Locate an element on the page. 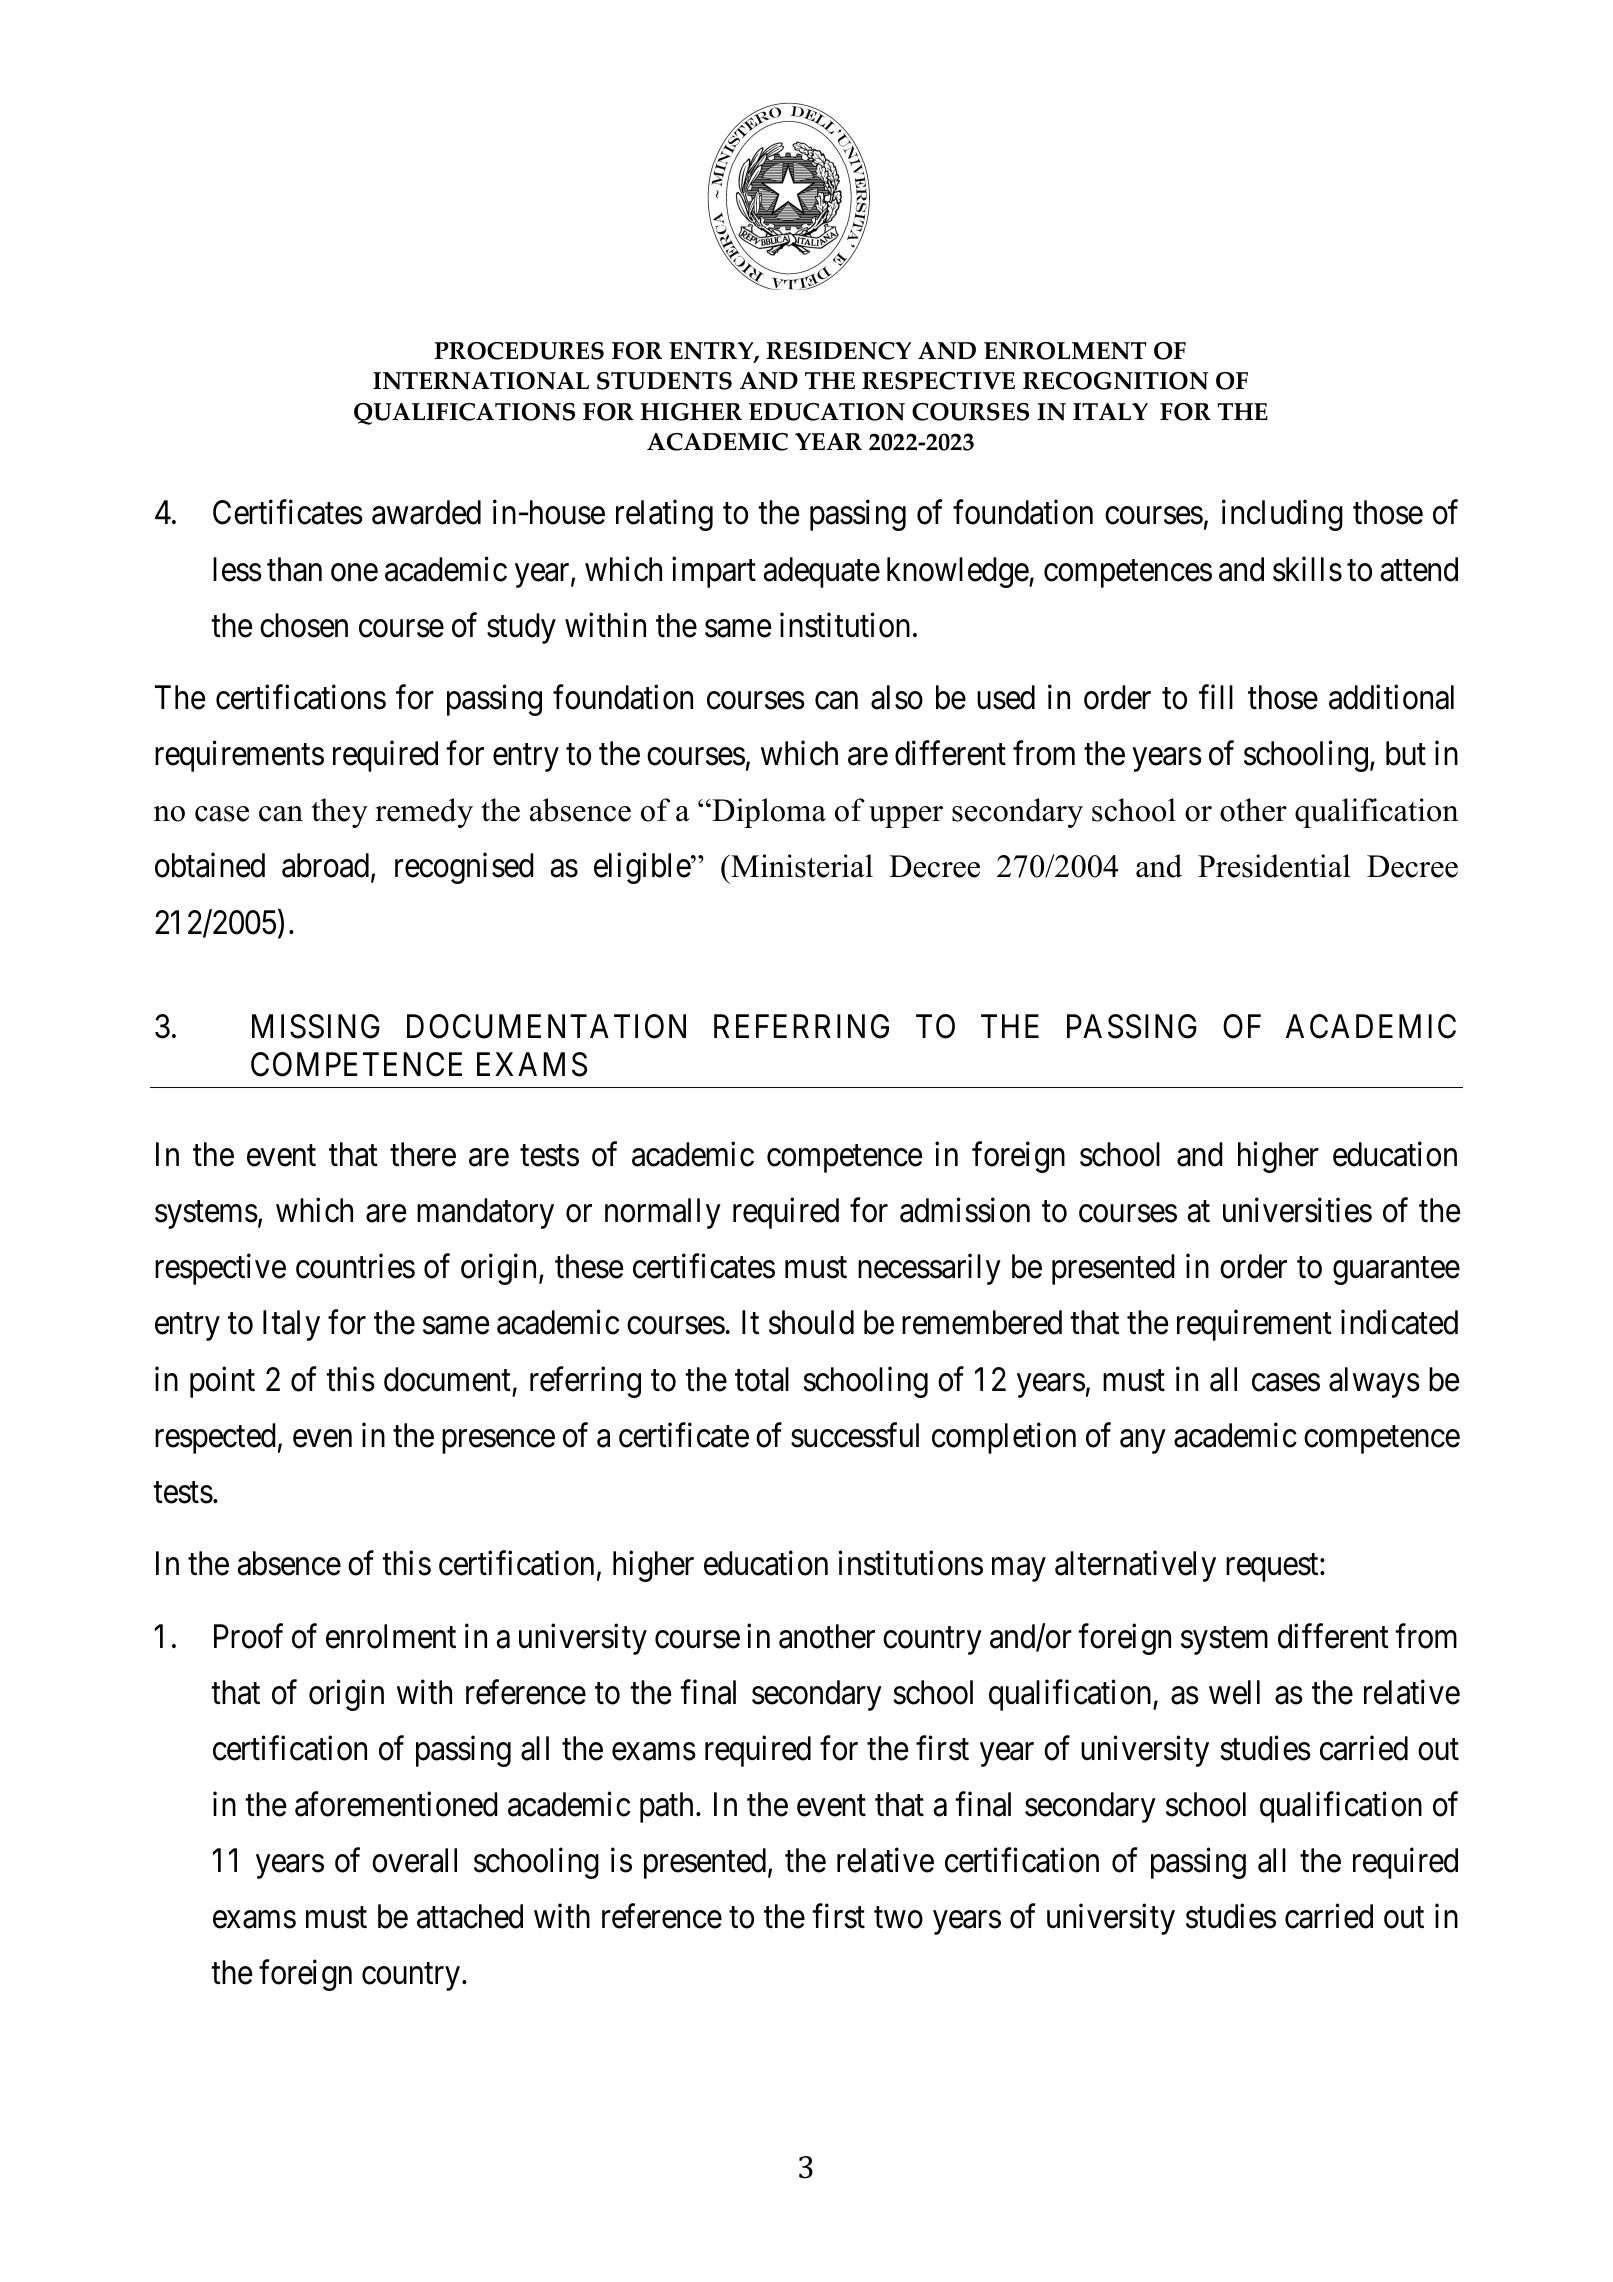 This image has width=1613, height=2282. RECOGNITION is located at coordinates (1116, 381).
